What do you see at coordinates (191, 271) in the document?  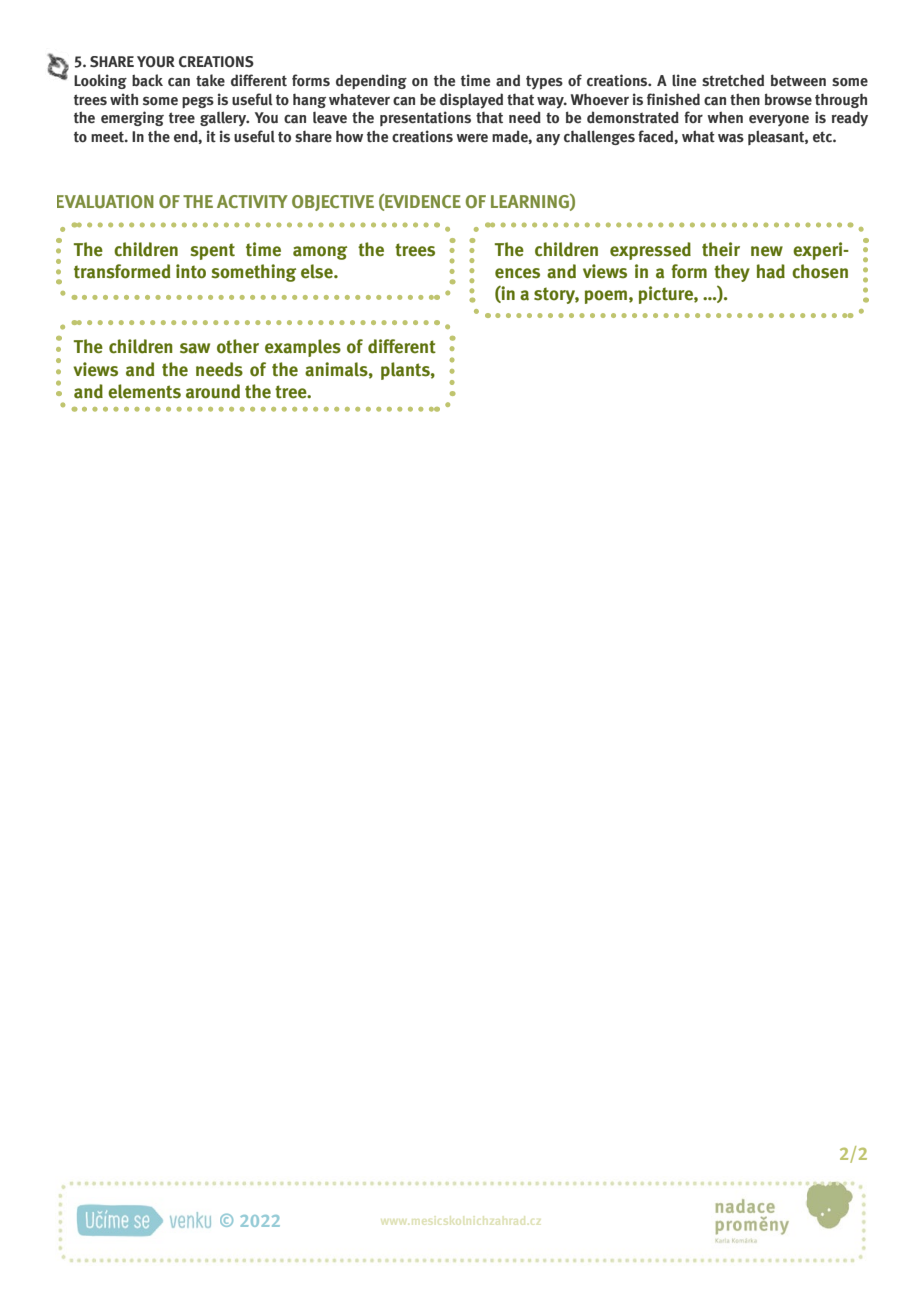 I see `into` at bounding box center [191, 271].
